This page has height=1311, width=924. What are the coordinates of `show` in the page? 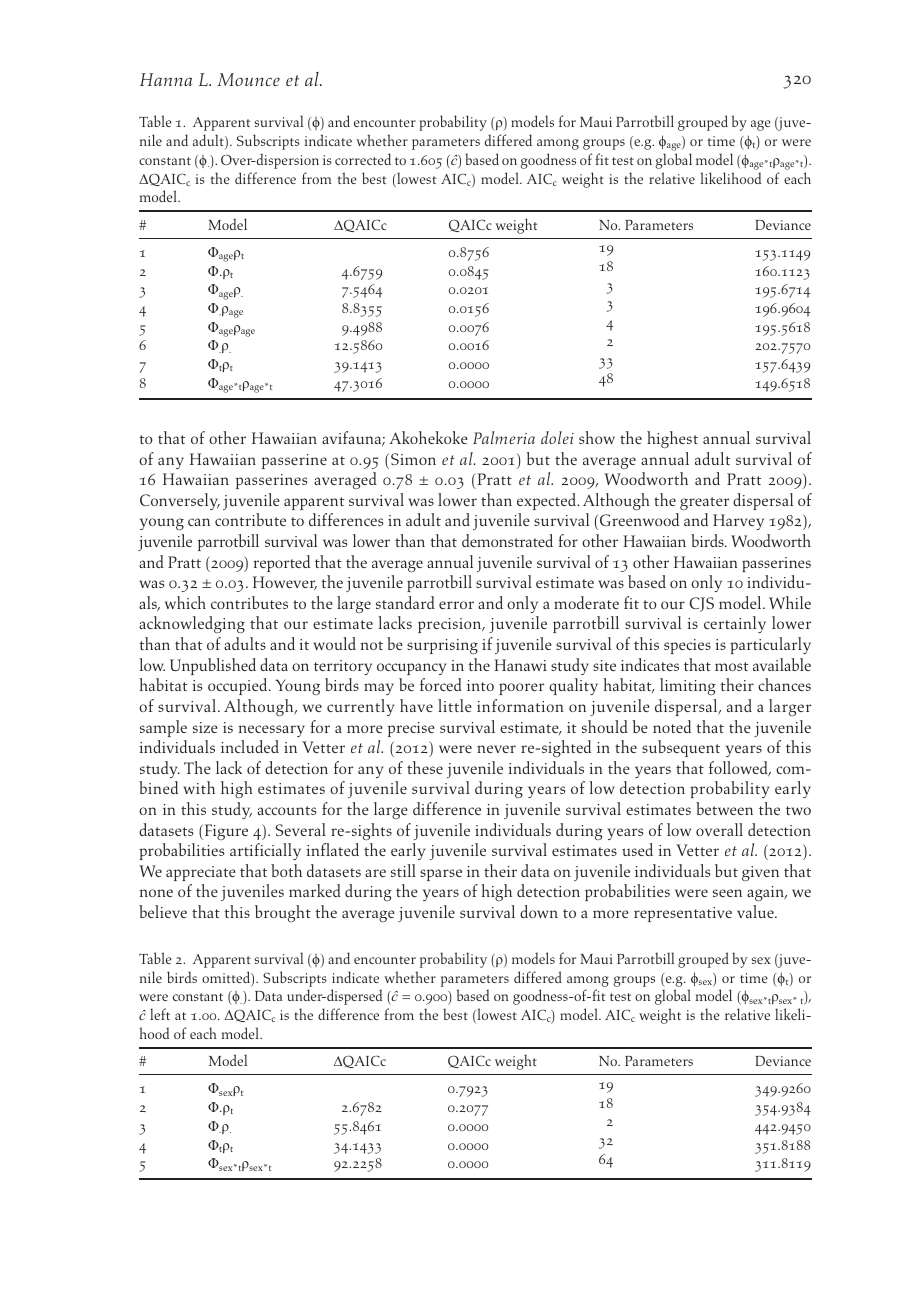 It's located at (597, 437).
